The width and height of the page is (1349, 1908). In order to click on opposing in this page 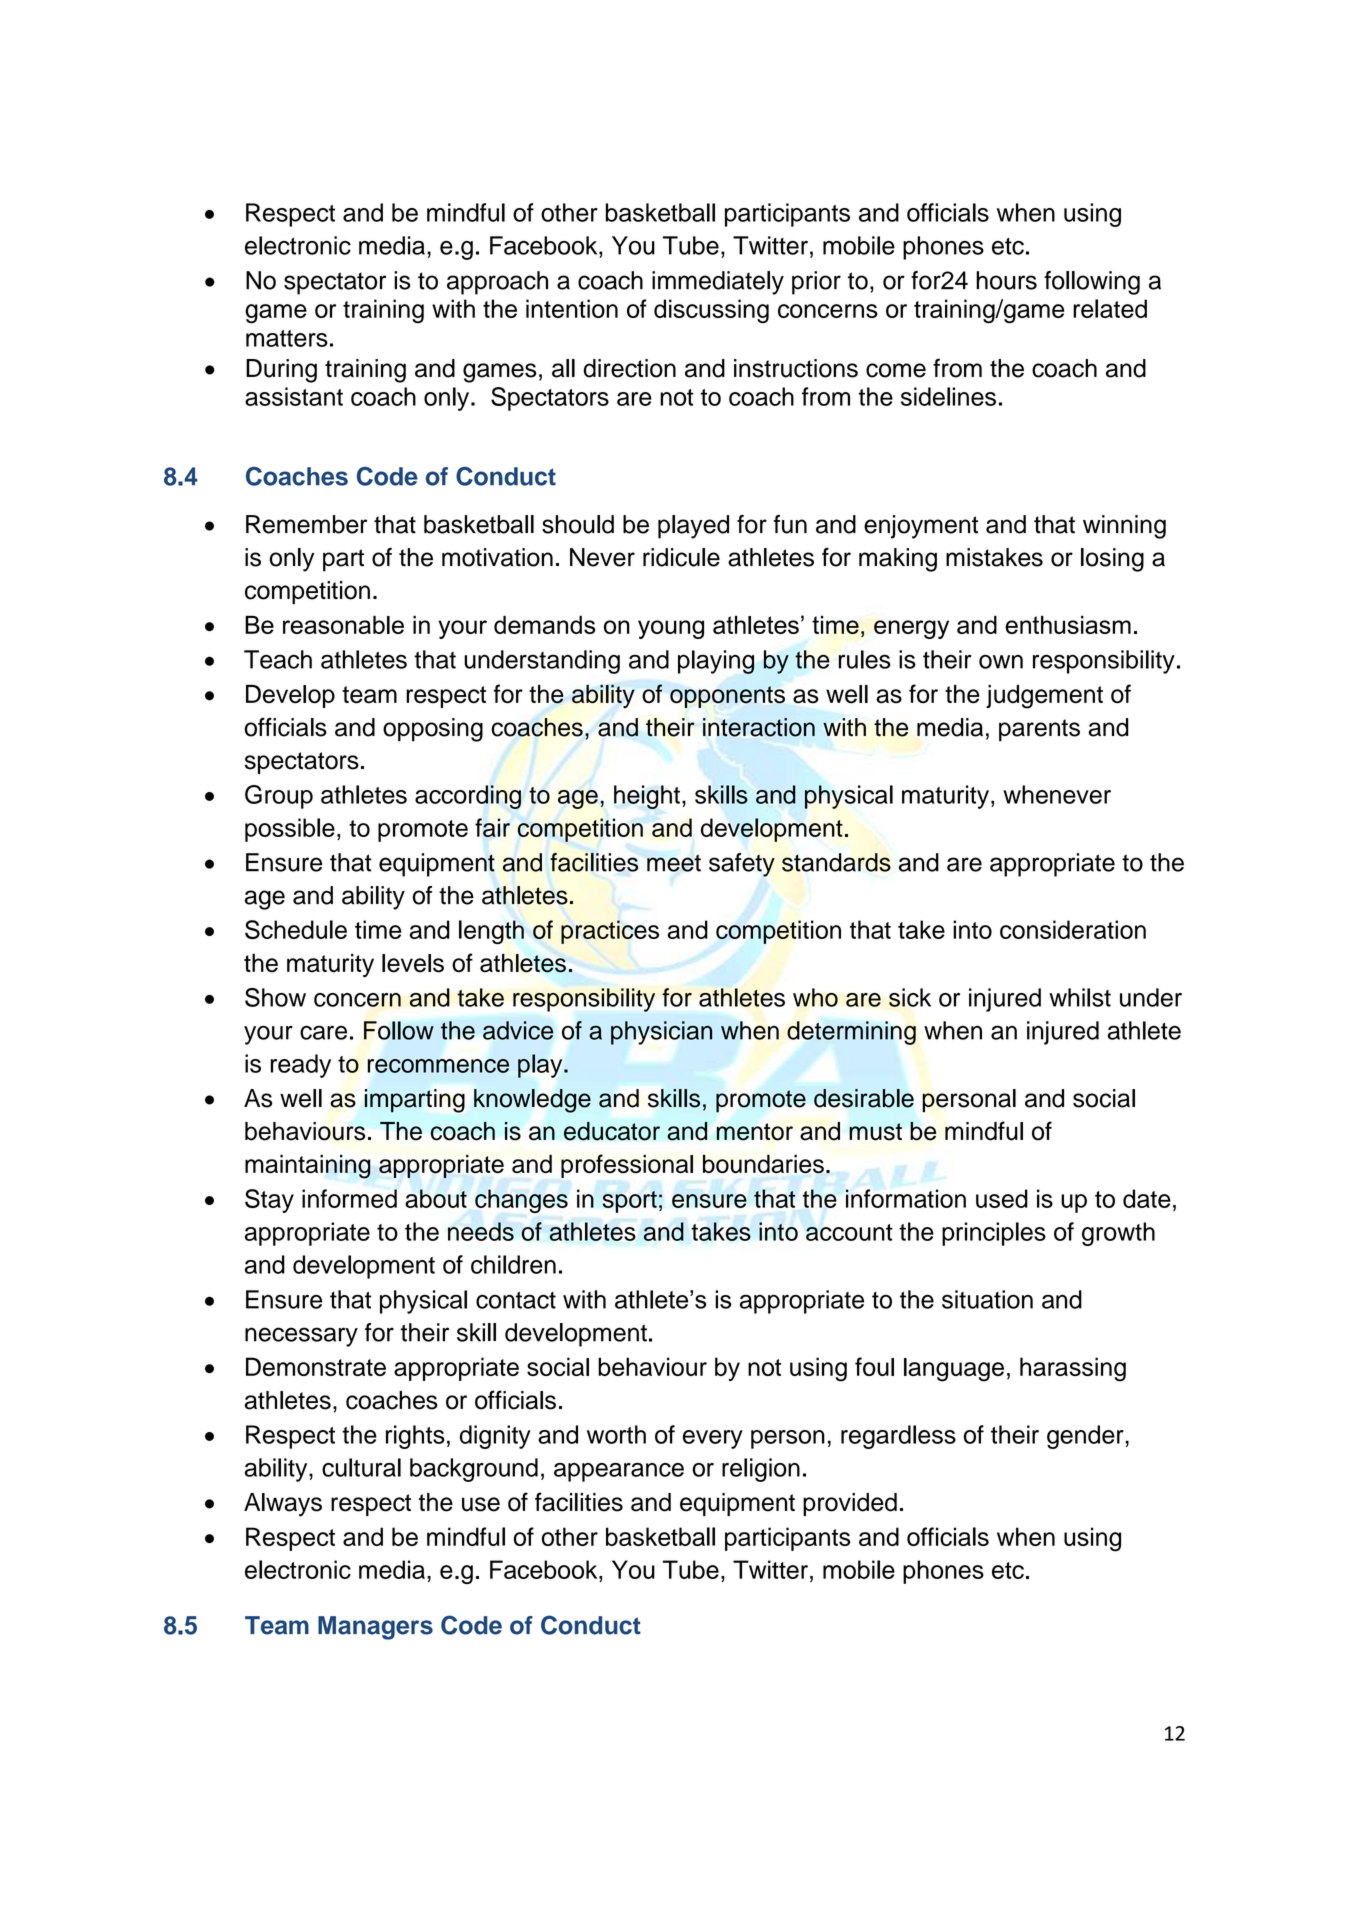, I will do `click(433, 730)`.
